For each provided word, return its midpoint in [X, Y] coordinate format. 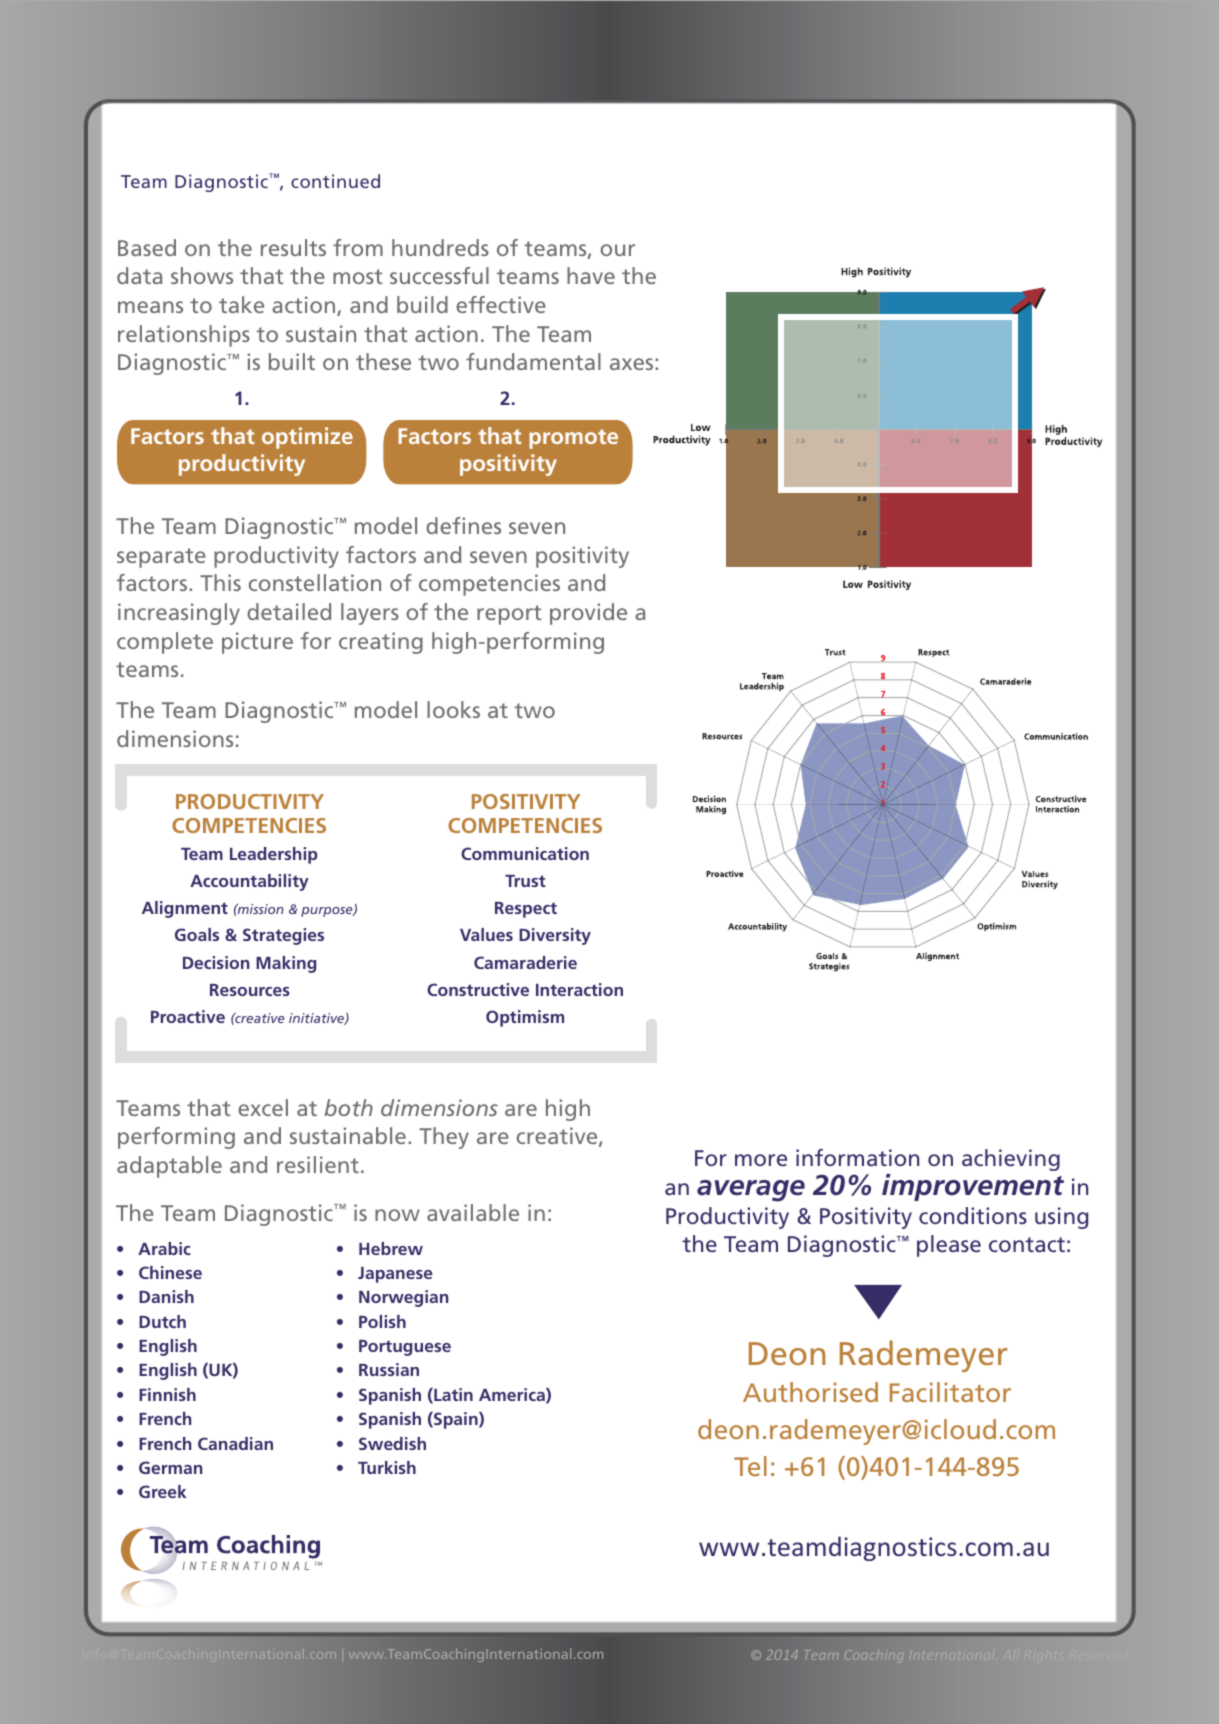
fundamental [533, 361]
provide [588, 614]
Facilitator [950, 1392]
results [293, 247]
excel [263, 1107]
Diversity [555, 936]
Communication [525, 853]
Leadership [274, 855]
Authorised [810, 1392]
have [591, 275]
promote [573, 439]
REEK [169, 1491]
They [444, 1138]
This [220, 582]
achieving [1011, 1160]
